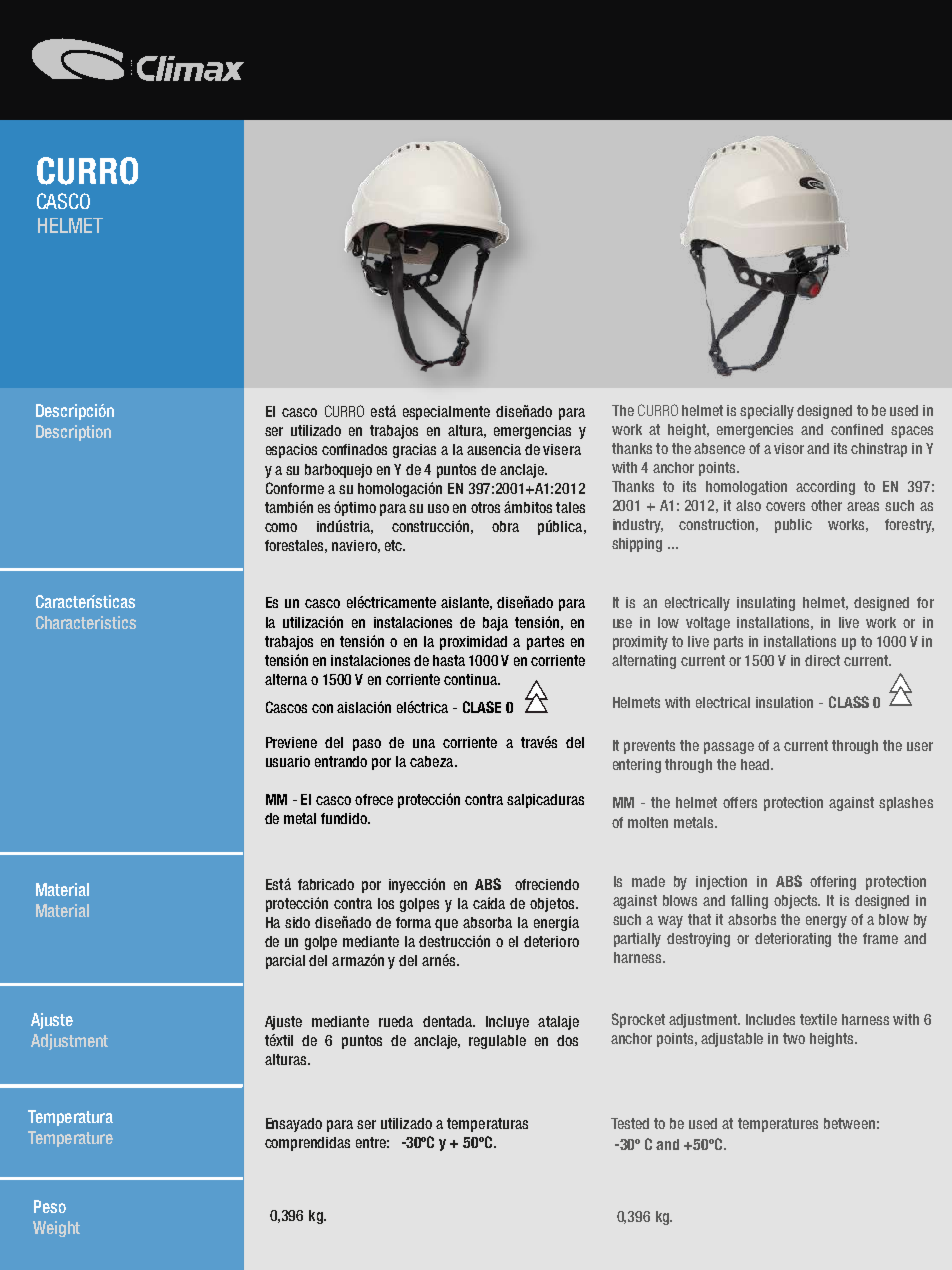 The image size is (952, 1270). What do you see at coordinates (50, 1206) in the screenshot?
I see `Peso` at bounding box center [50, 1206].
